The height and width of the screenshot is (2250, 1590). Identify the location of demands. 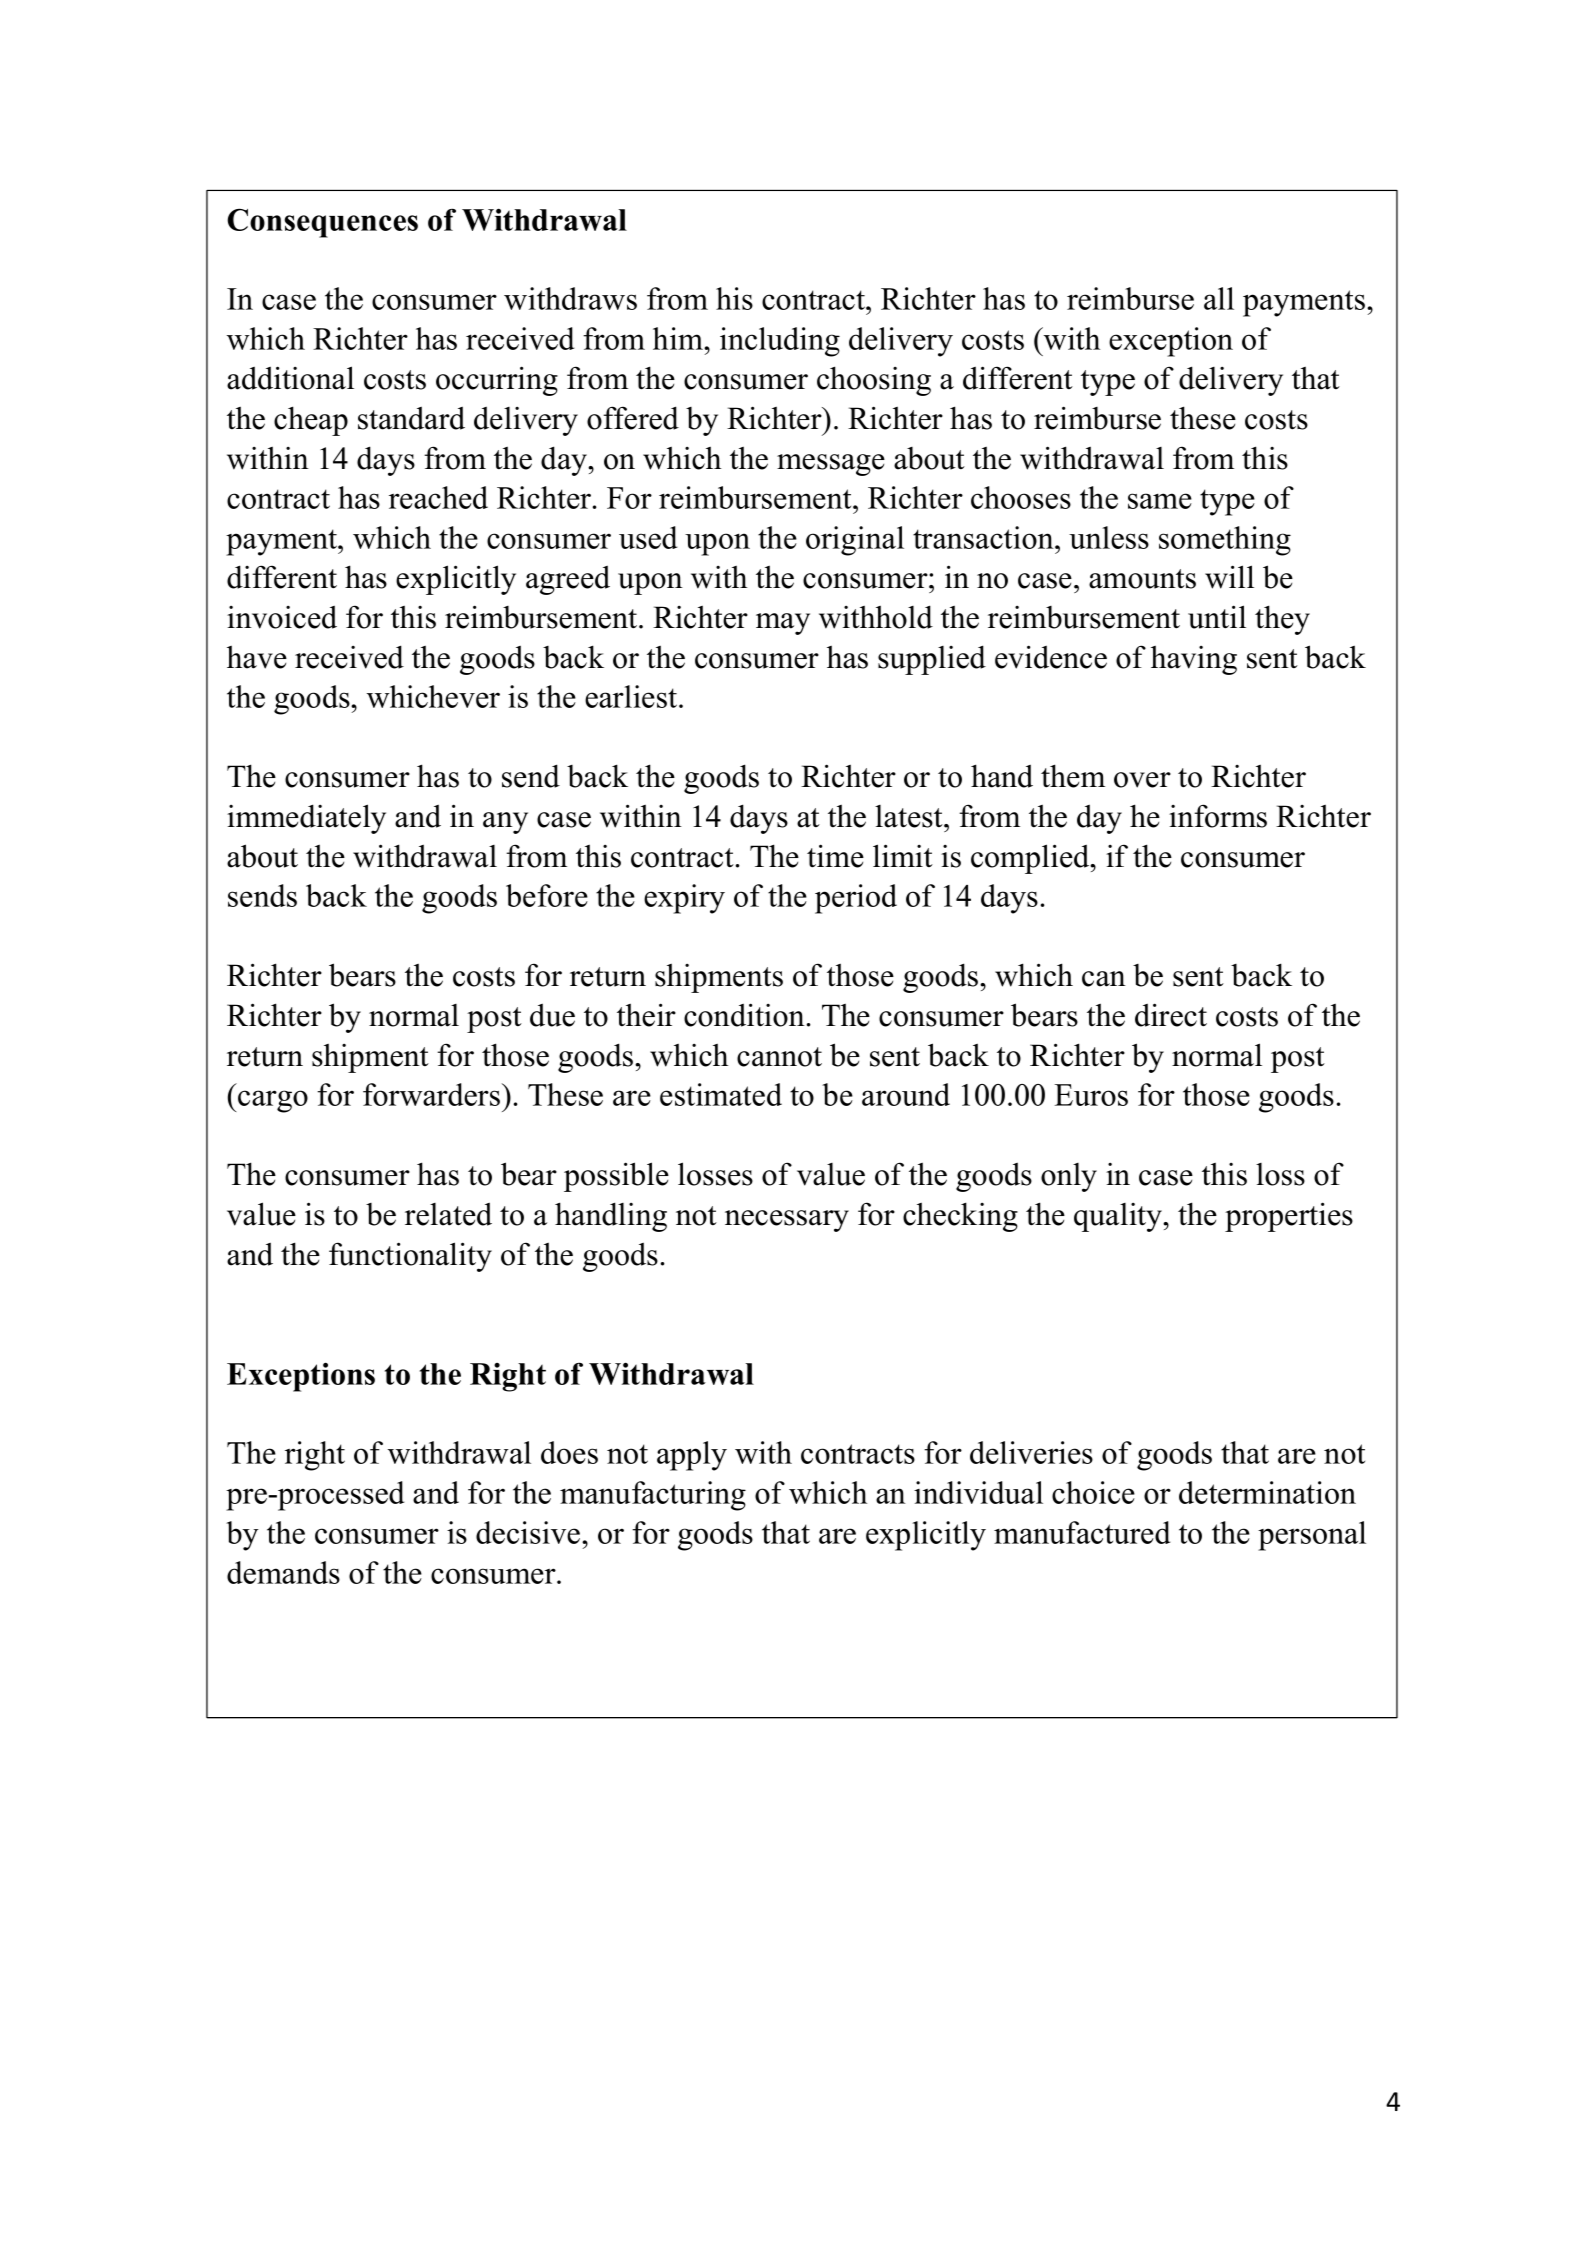
(283, 1572).
